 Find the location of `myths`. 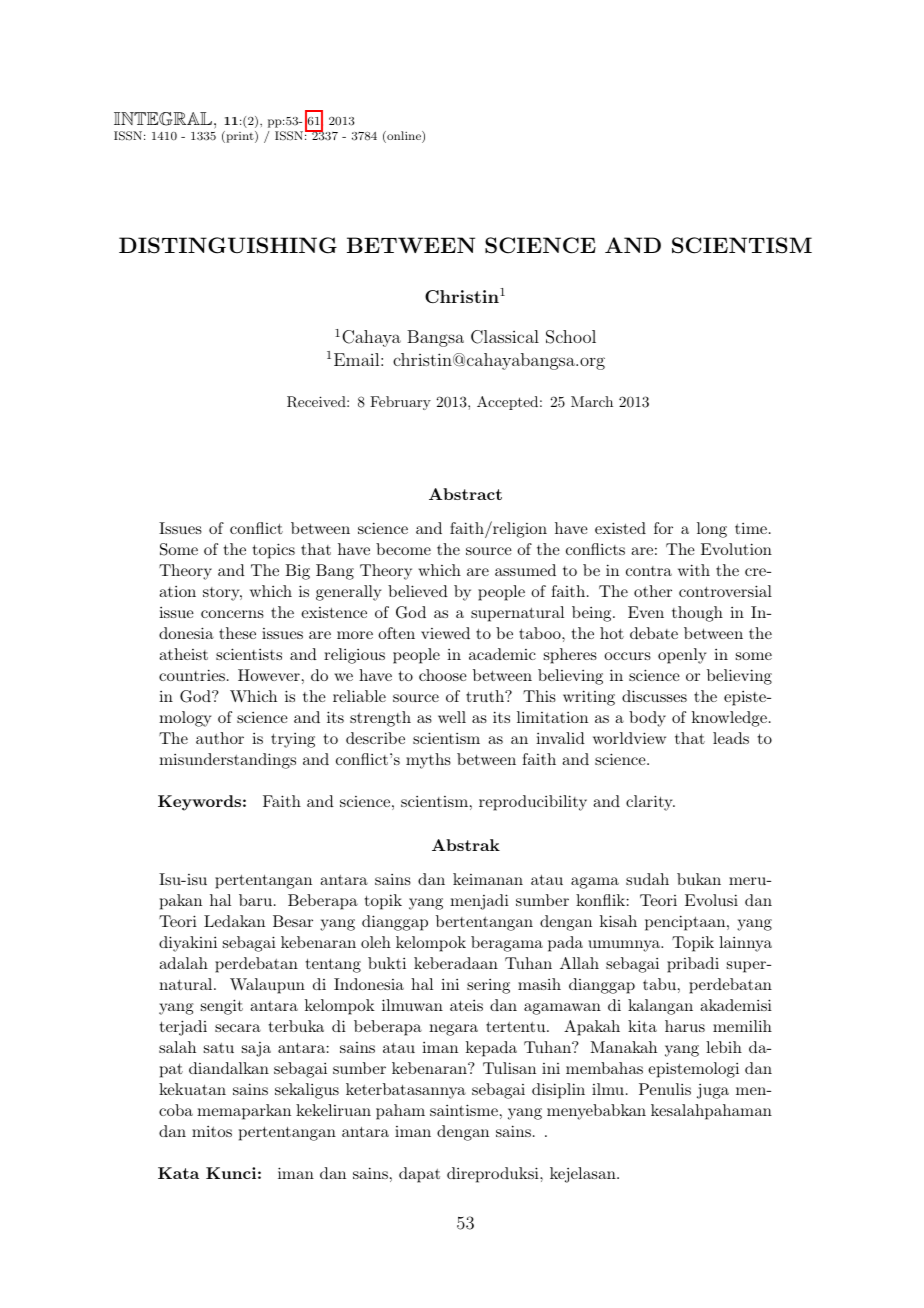

myths is located at coordinates (428, 761).
